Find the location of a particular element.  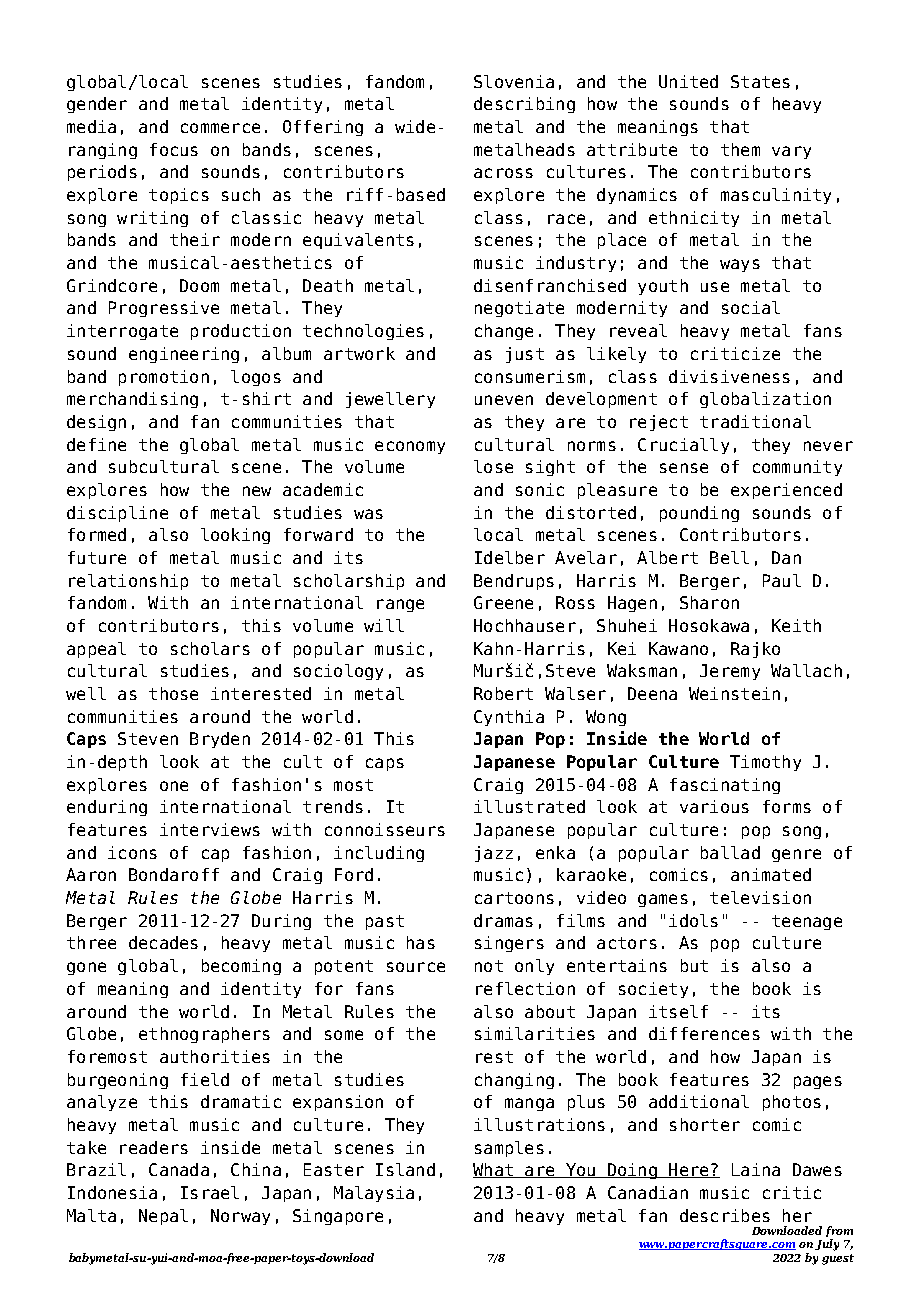

describing is located at coordinates (524, 105).
